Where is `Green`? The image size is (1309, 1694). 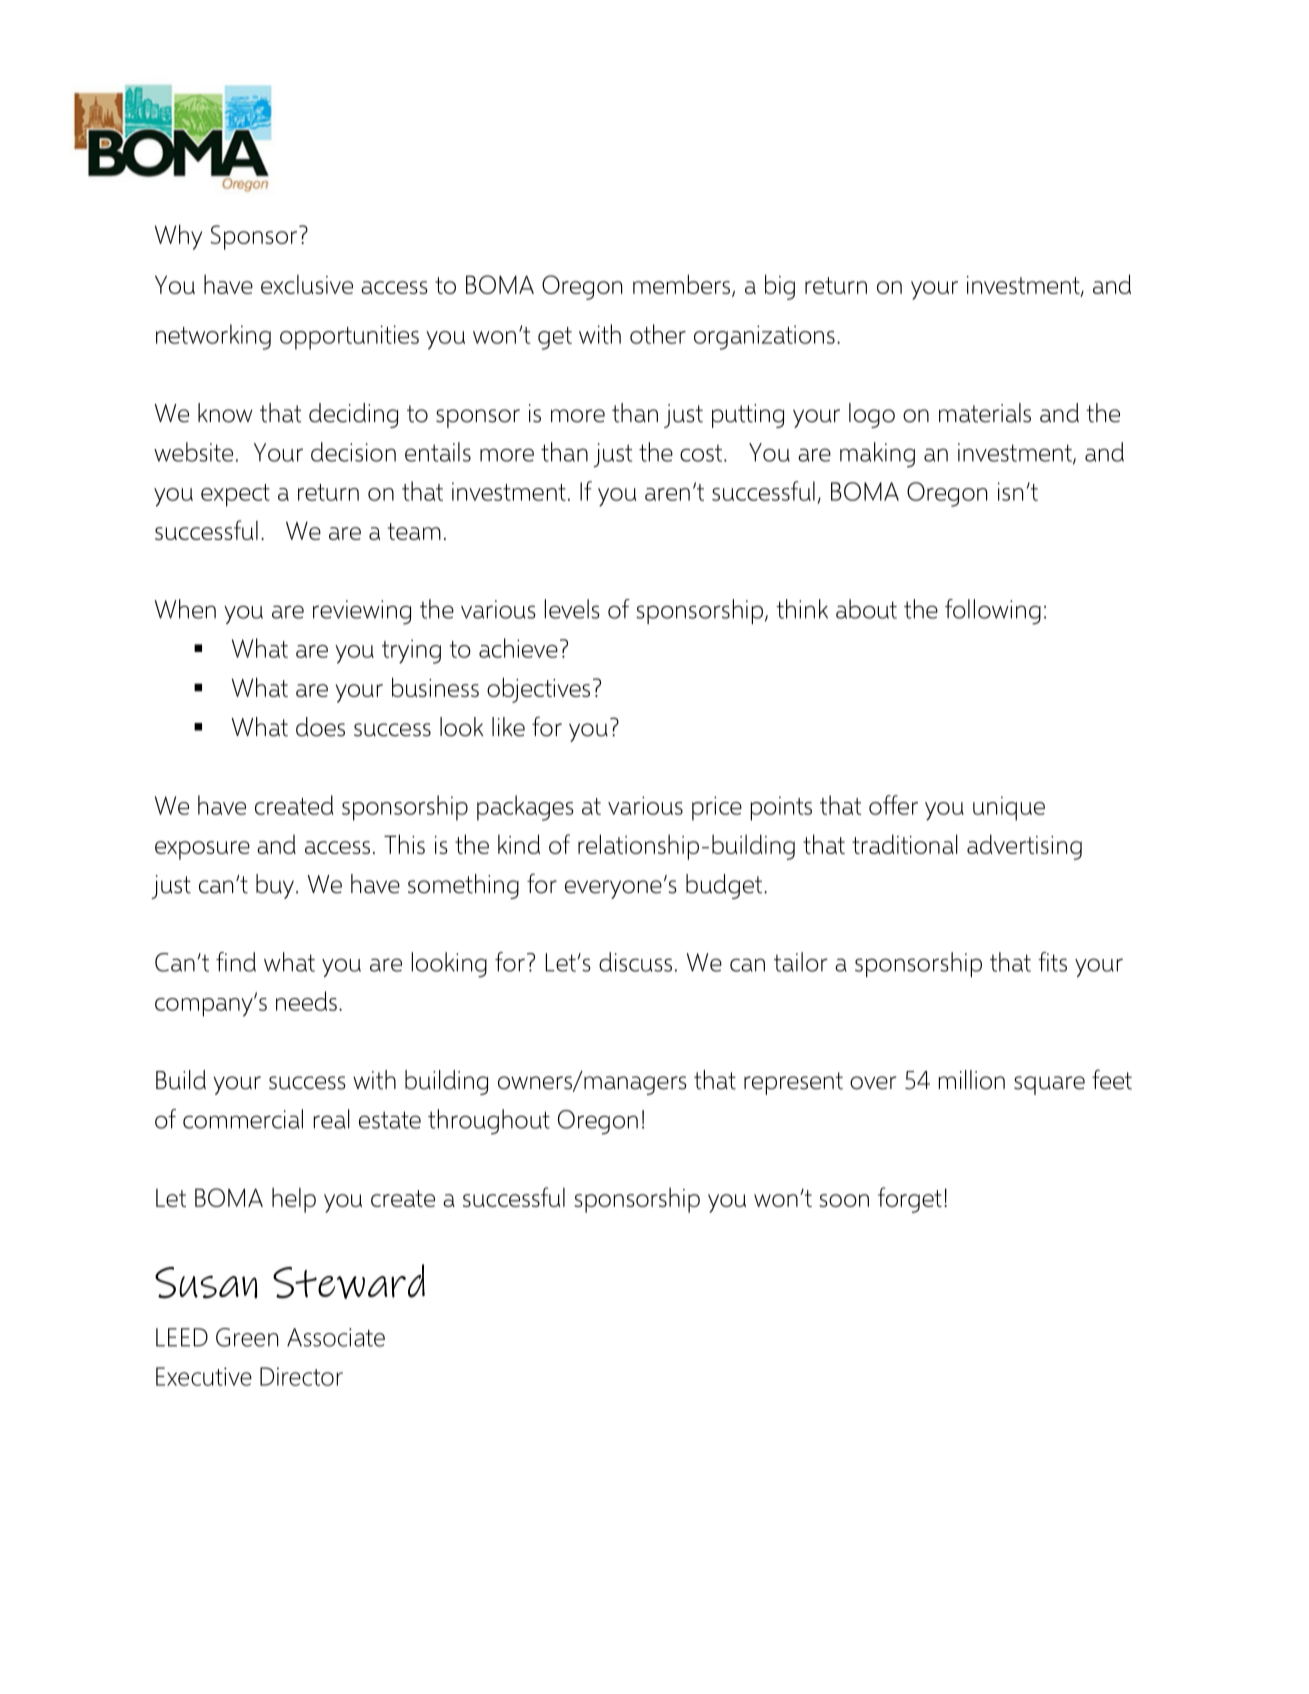
Green is located at coordinates (247, 1337).
